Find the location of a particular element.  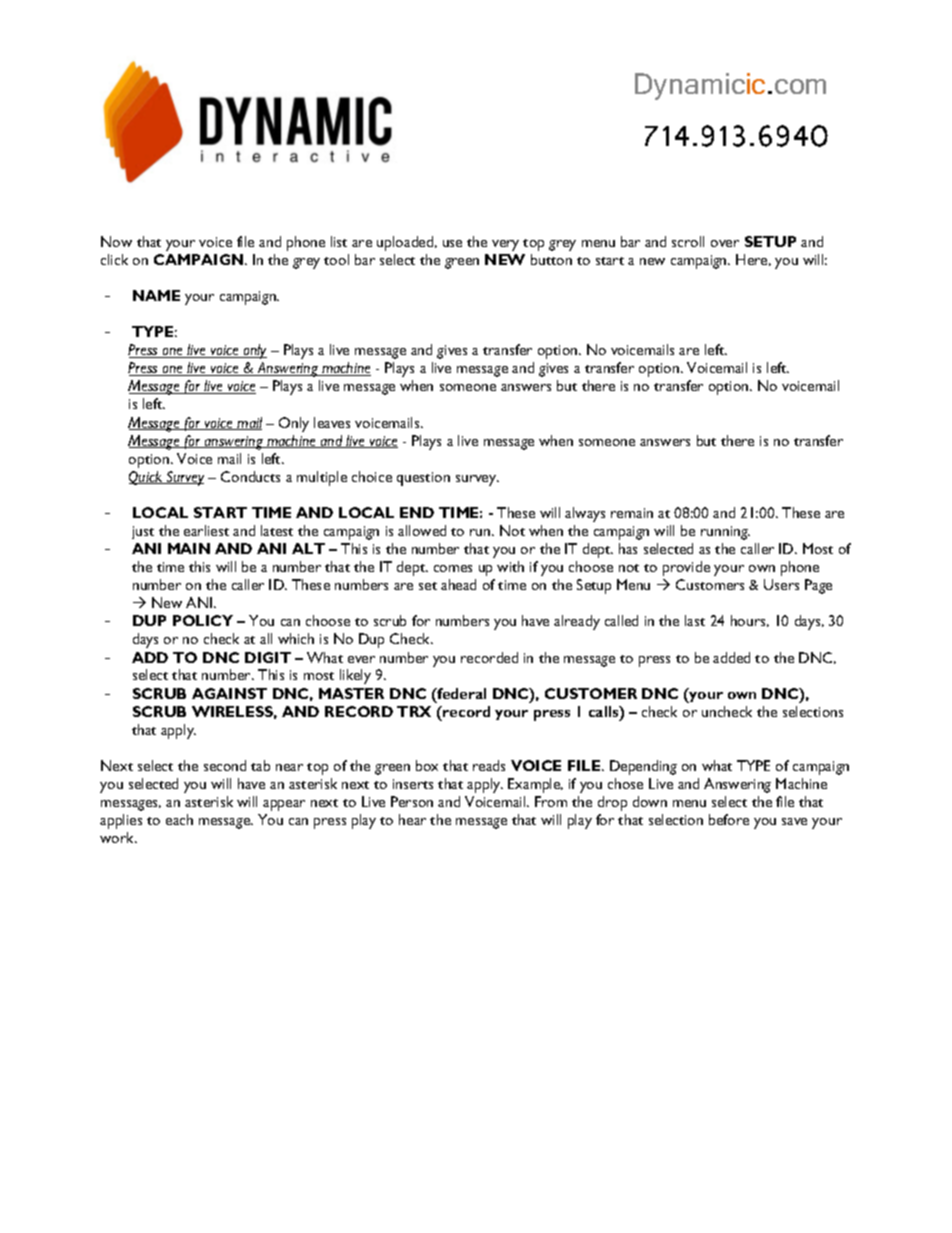

each is located at coordinates (179, 819).
